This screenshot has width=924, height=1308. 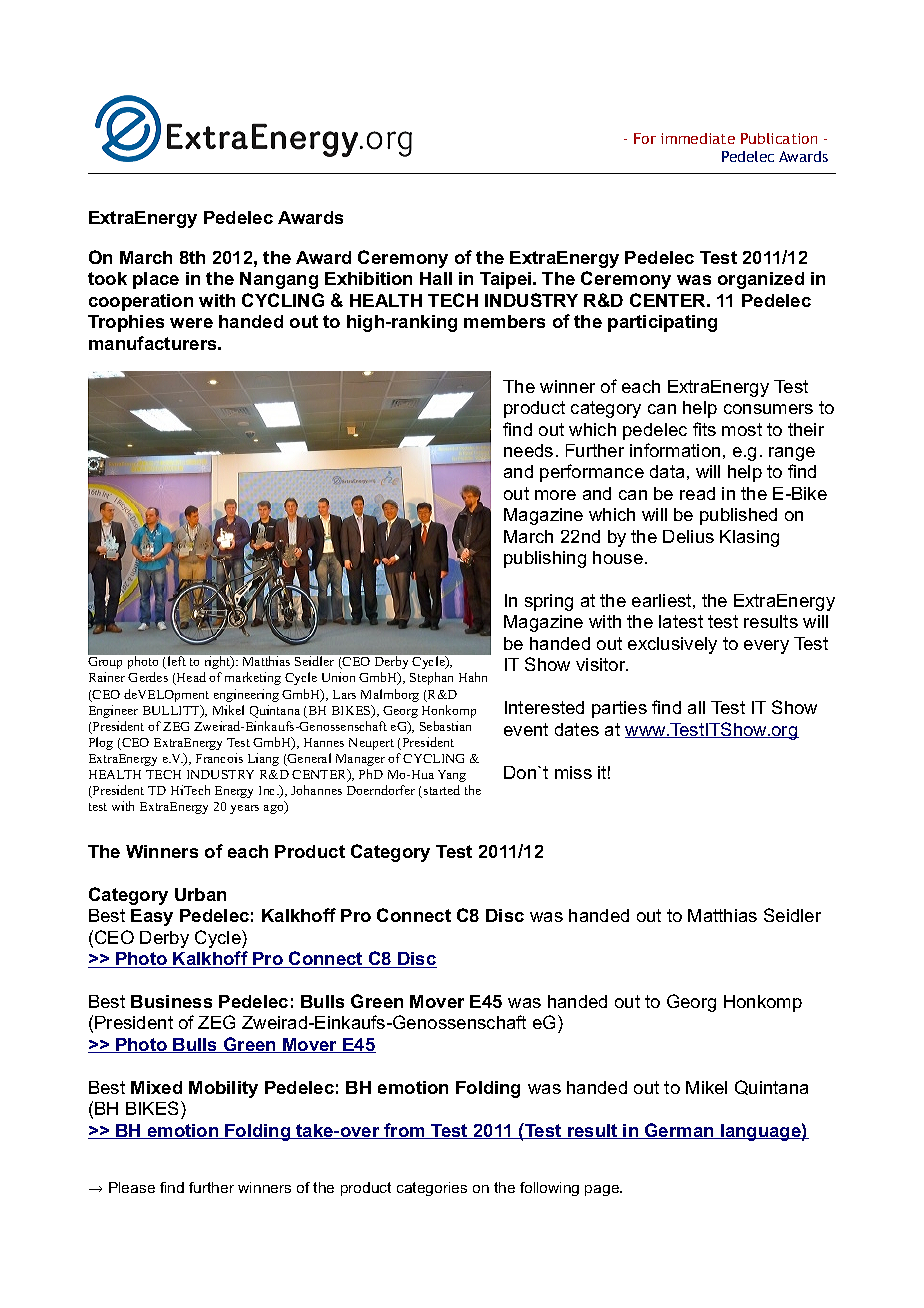 I want to click on were, so click(x=191, y=323).
